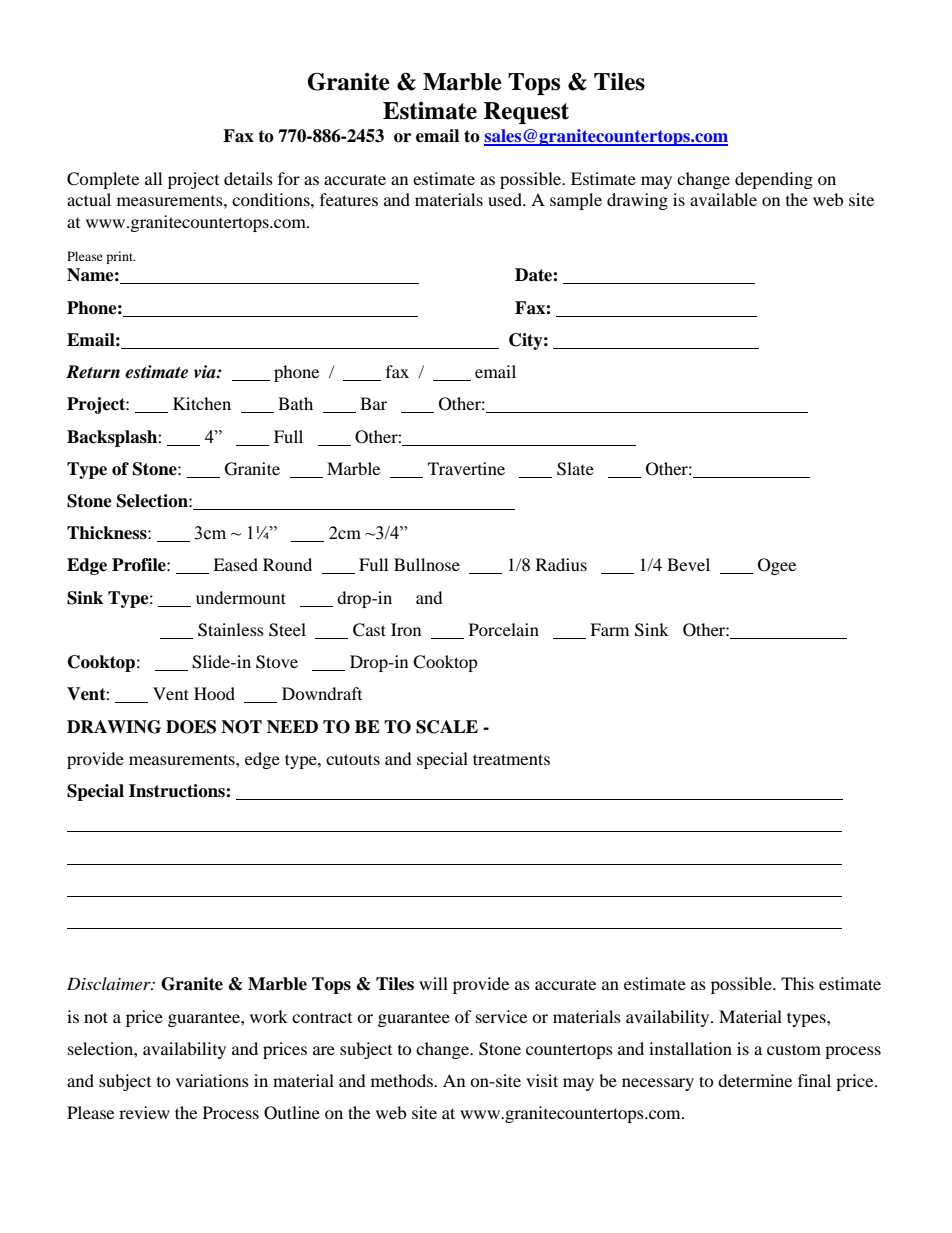  I want to click on This, so click(797, 983).
